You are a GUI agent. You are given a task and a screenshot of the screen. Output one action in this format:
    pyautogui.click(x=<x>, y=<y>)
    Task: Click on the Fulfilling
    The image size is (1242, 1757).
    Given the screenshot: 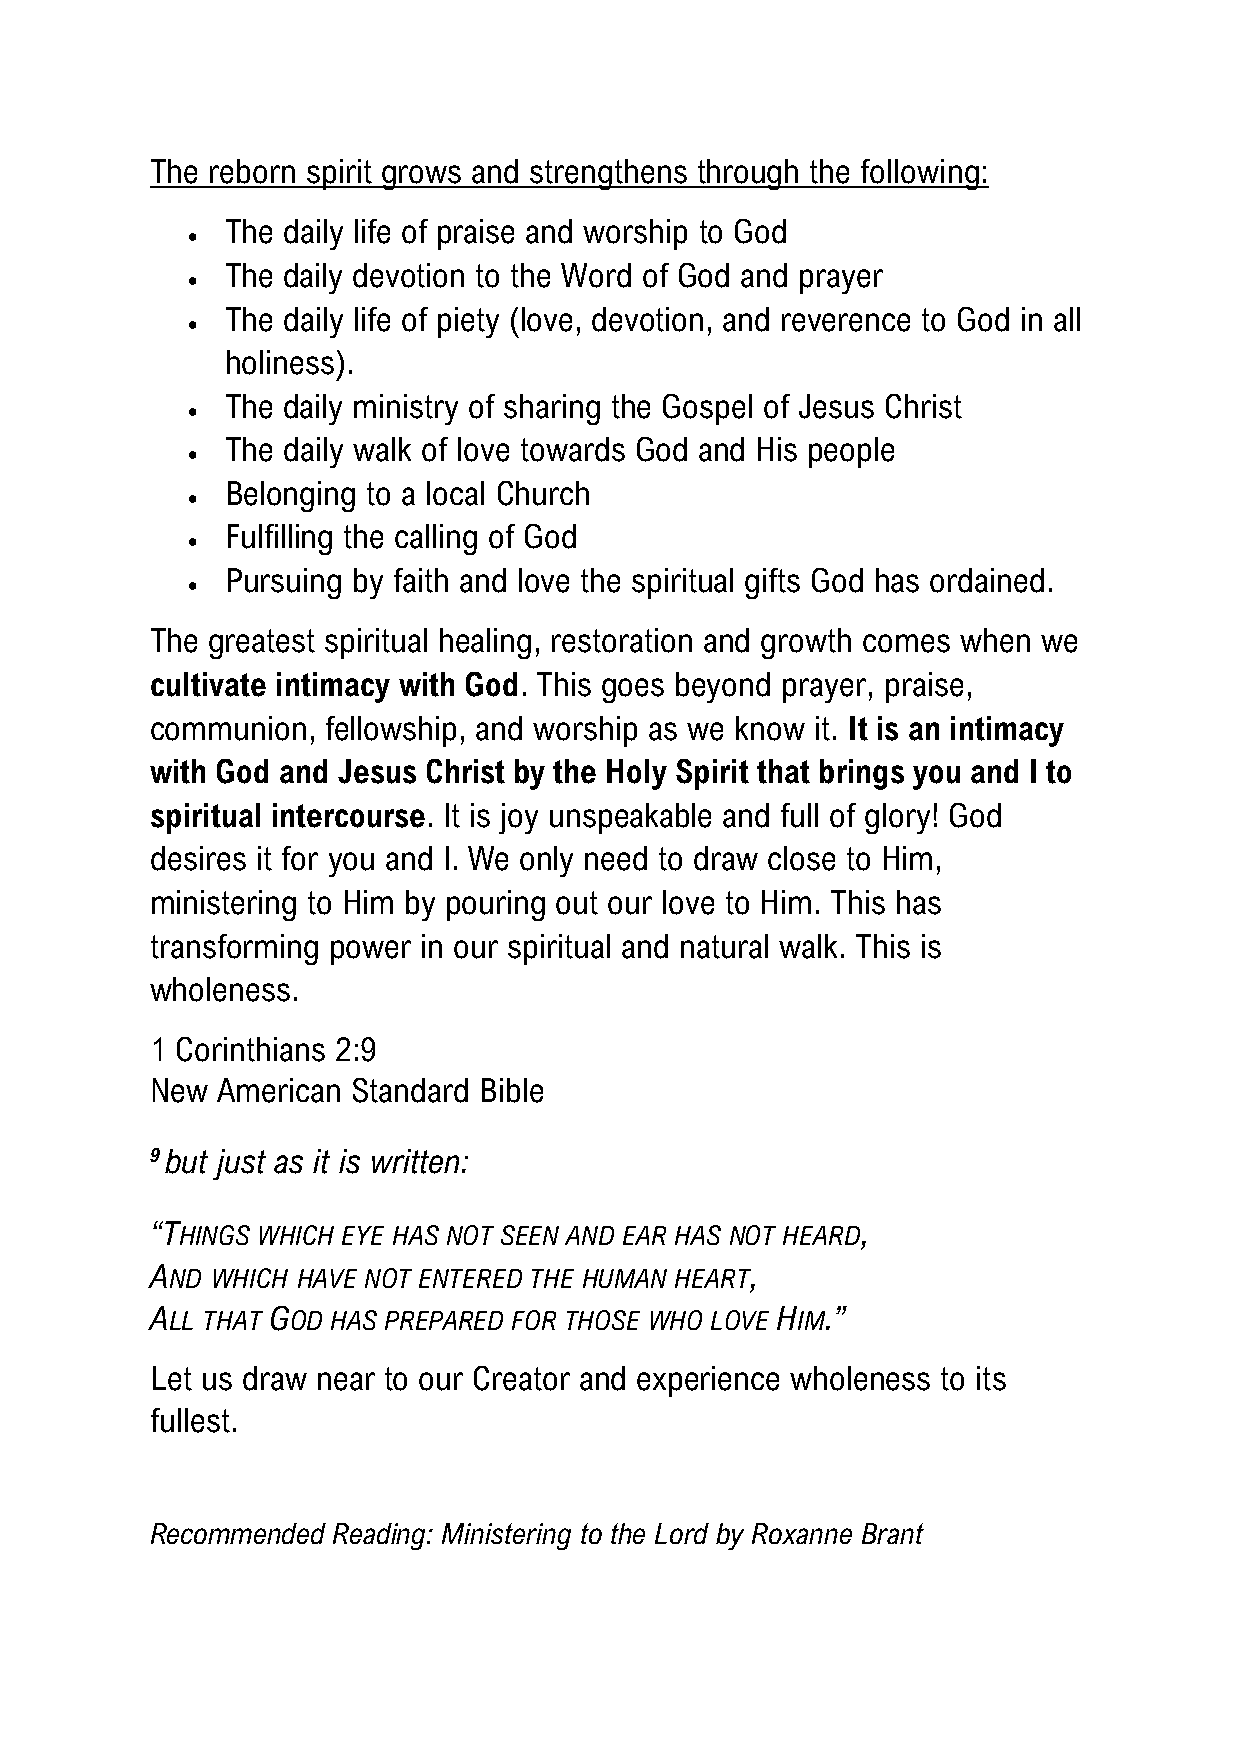 What is the action you would take?
    pyautogui.click(x=280, y=539)
